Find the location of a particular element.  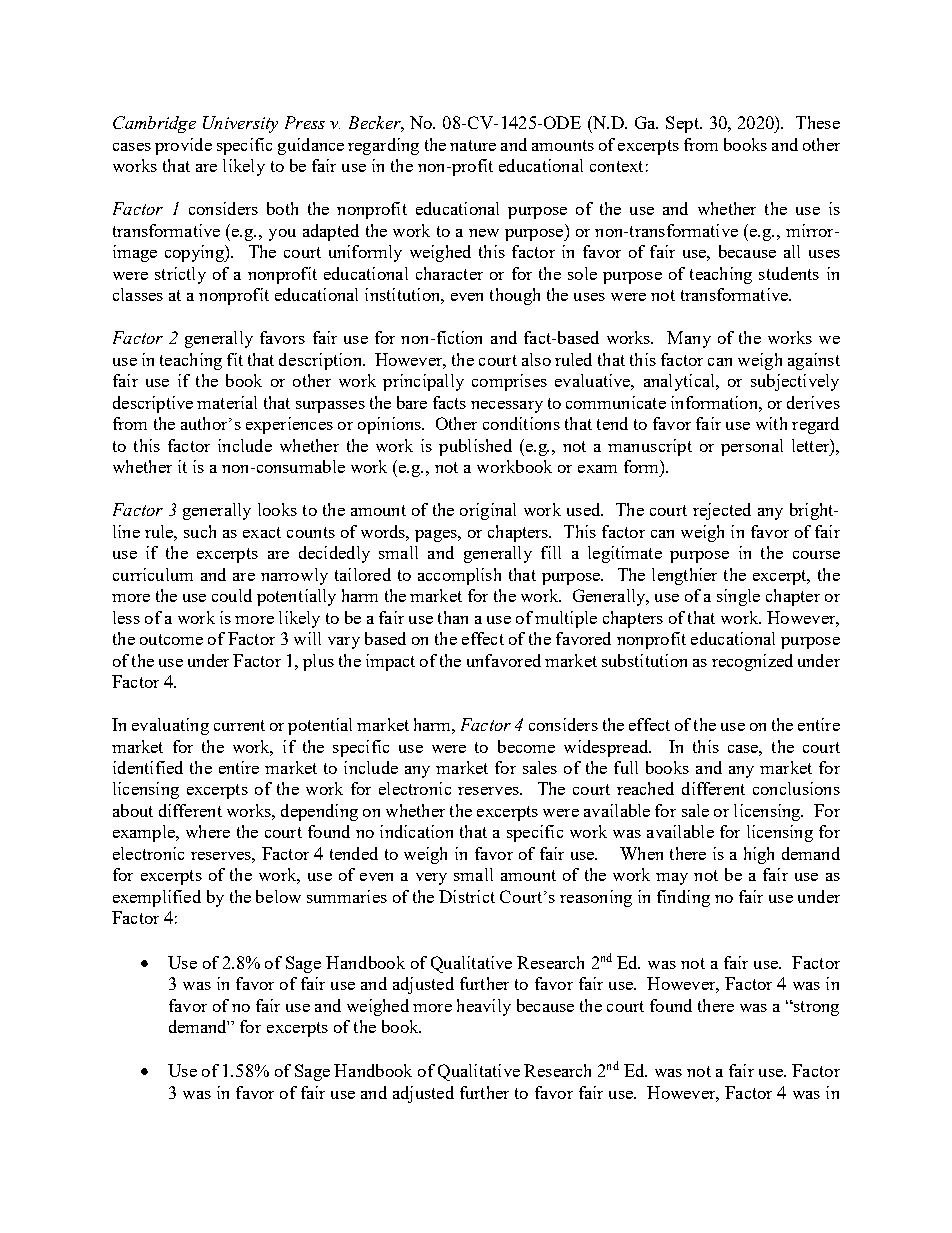

accomplish is located at coordinates (459, 576).
